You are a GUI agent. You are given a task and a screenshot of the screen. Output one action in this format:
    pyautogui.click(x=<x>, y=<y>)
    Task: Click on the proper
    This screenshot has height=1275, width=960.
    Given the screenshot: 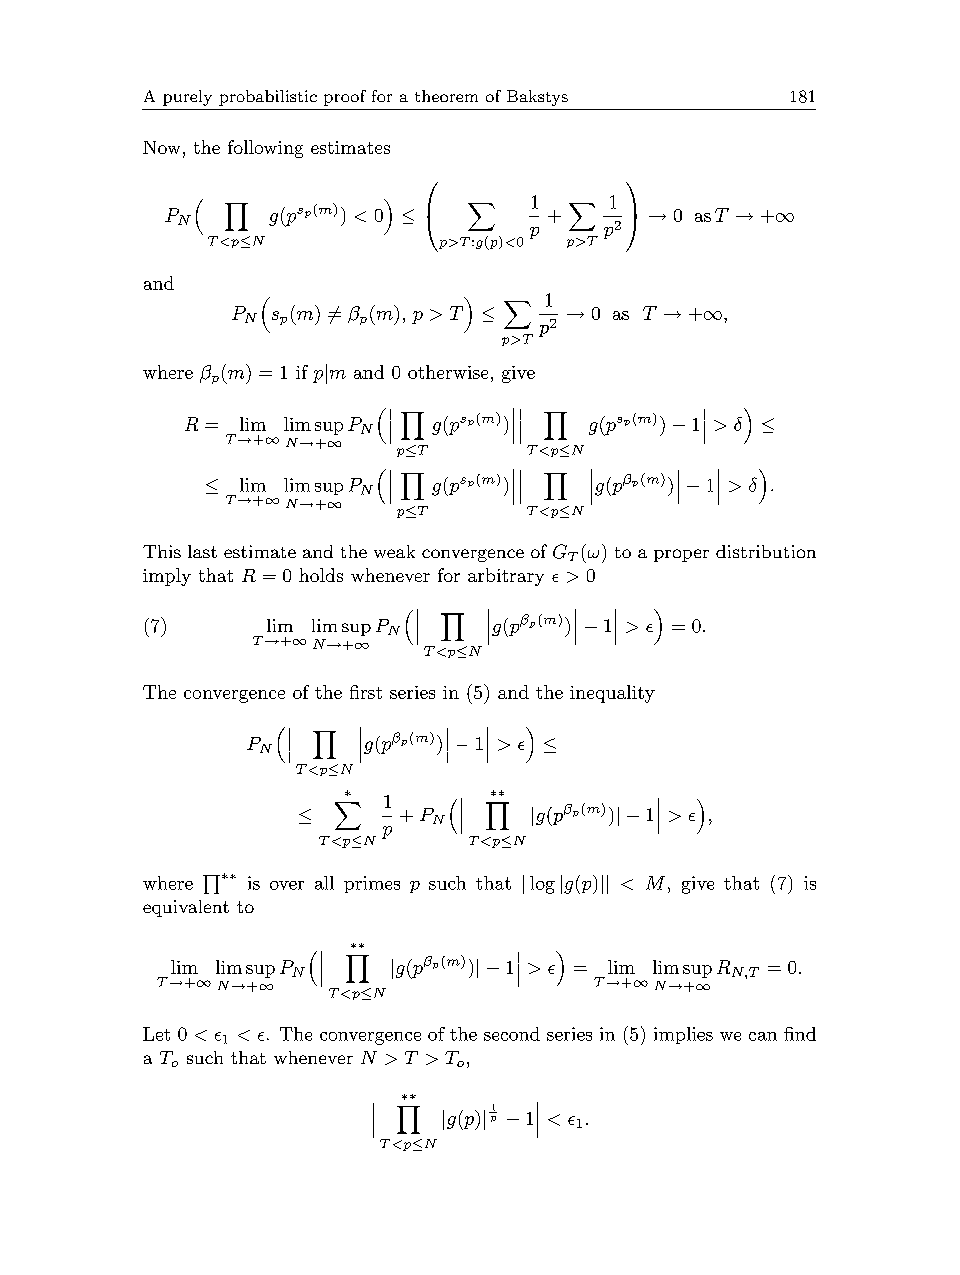 What is the action you would take?
    pyautogui.click(x=681, y=555)
